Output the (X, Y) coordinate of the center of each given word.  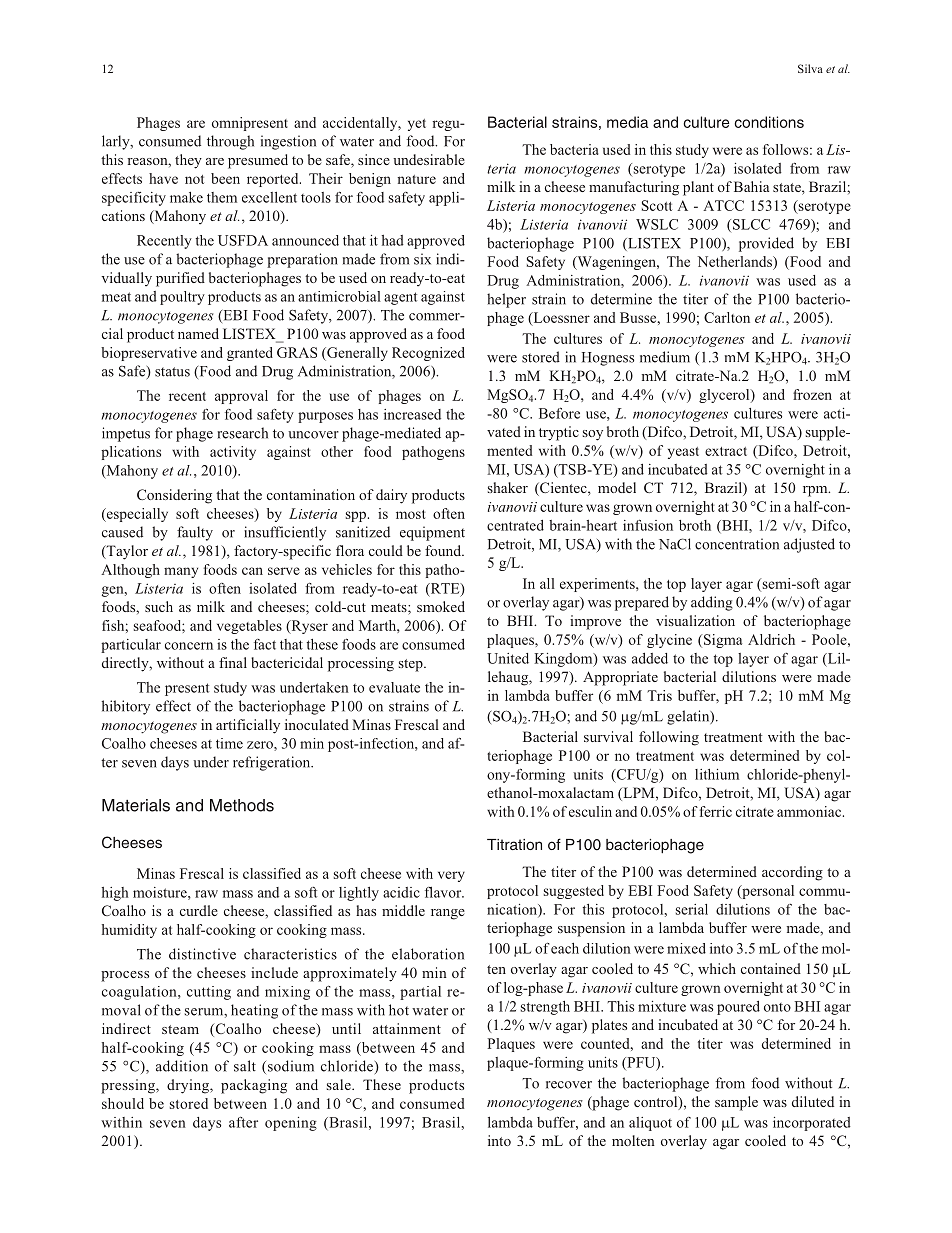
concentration (737, 544)
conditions (769, 122)
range (448, 914)
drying (189, 1086)
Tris (659, 695)
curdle (199, 910)
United (508, 658)
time (229, 743)
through (230, 142)
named (198, 333)
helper (506, 300)
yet (417, 125)
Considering (174, 496)
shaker (508, 487)
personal (767, 892)
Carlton (727, 317)
